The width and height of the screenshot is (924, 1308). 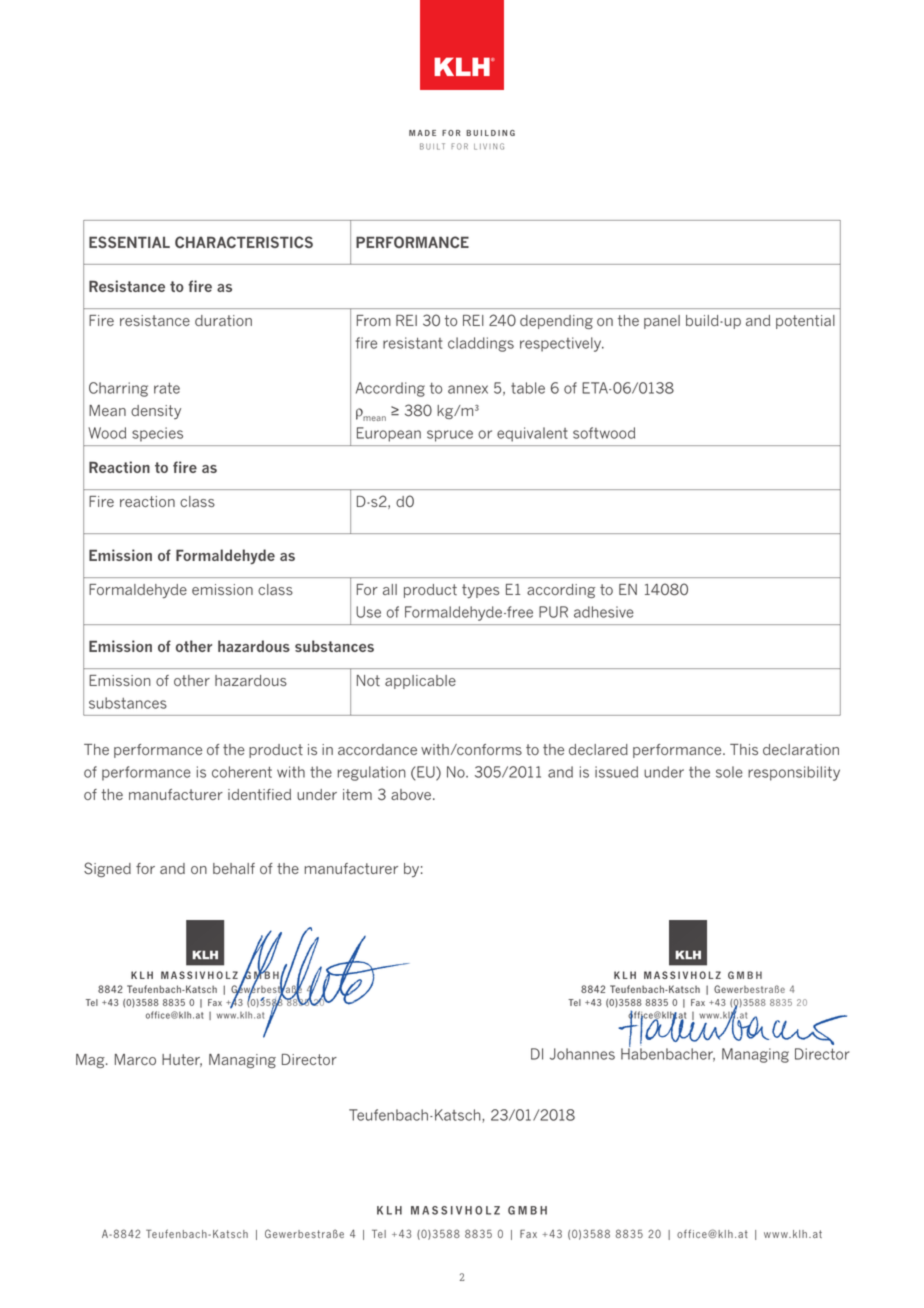 What do you see at coordinates (374, 320) in the screenshot?
I see `From` at bounding box center [374, 320].
